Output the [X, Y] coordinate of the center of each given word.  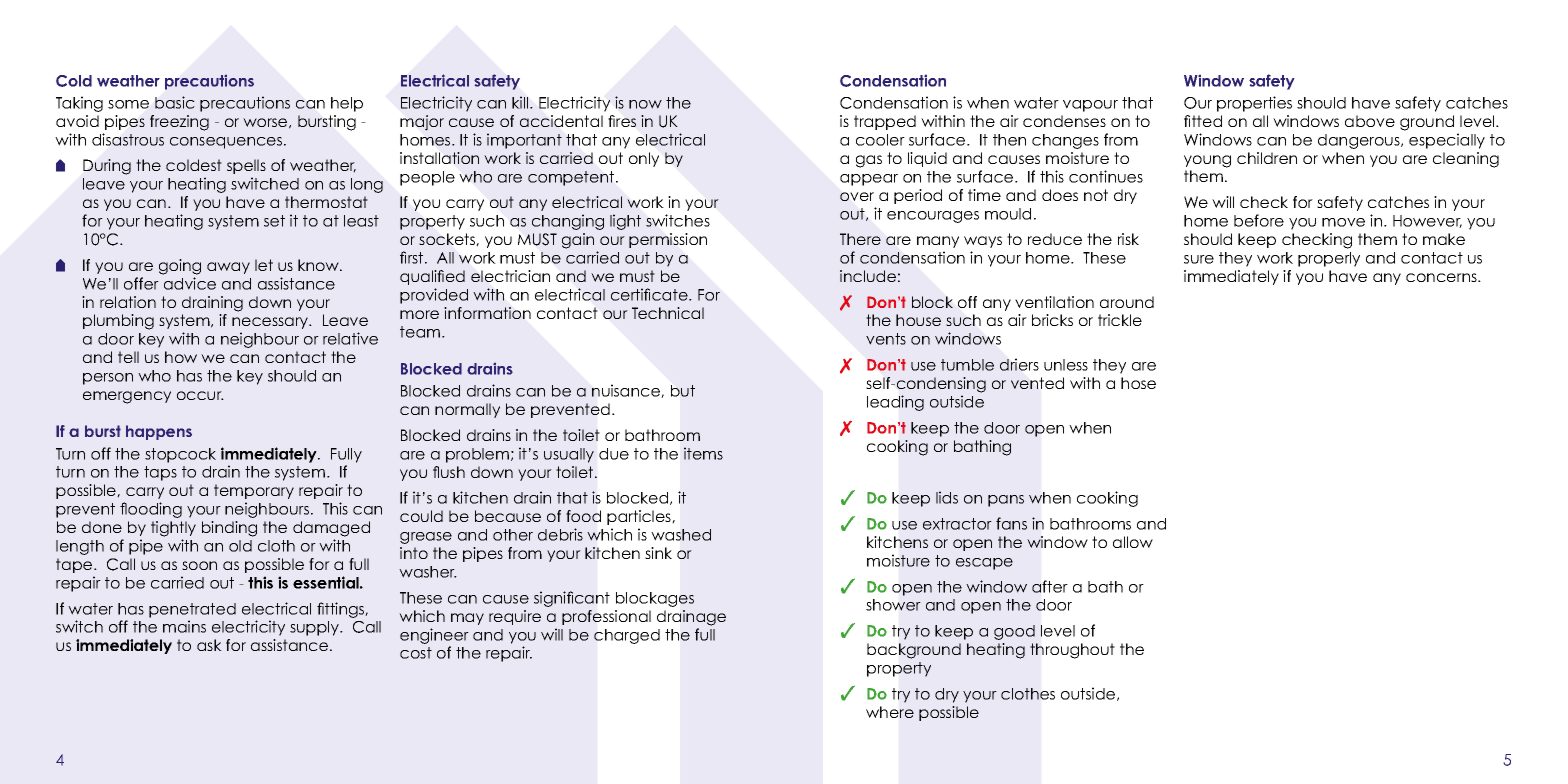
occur [200, 395]
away [228, 268]
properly [1329, 259]
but [683, 391]
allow [1133, 542]
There [860, 239]
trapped [885, 122]
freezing [179, 123]
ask [209, 645]
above [1370, 121]
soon [199, 565]
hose [1138, 383]
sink [658, 553]
